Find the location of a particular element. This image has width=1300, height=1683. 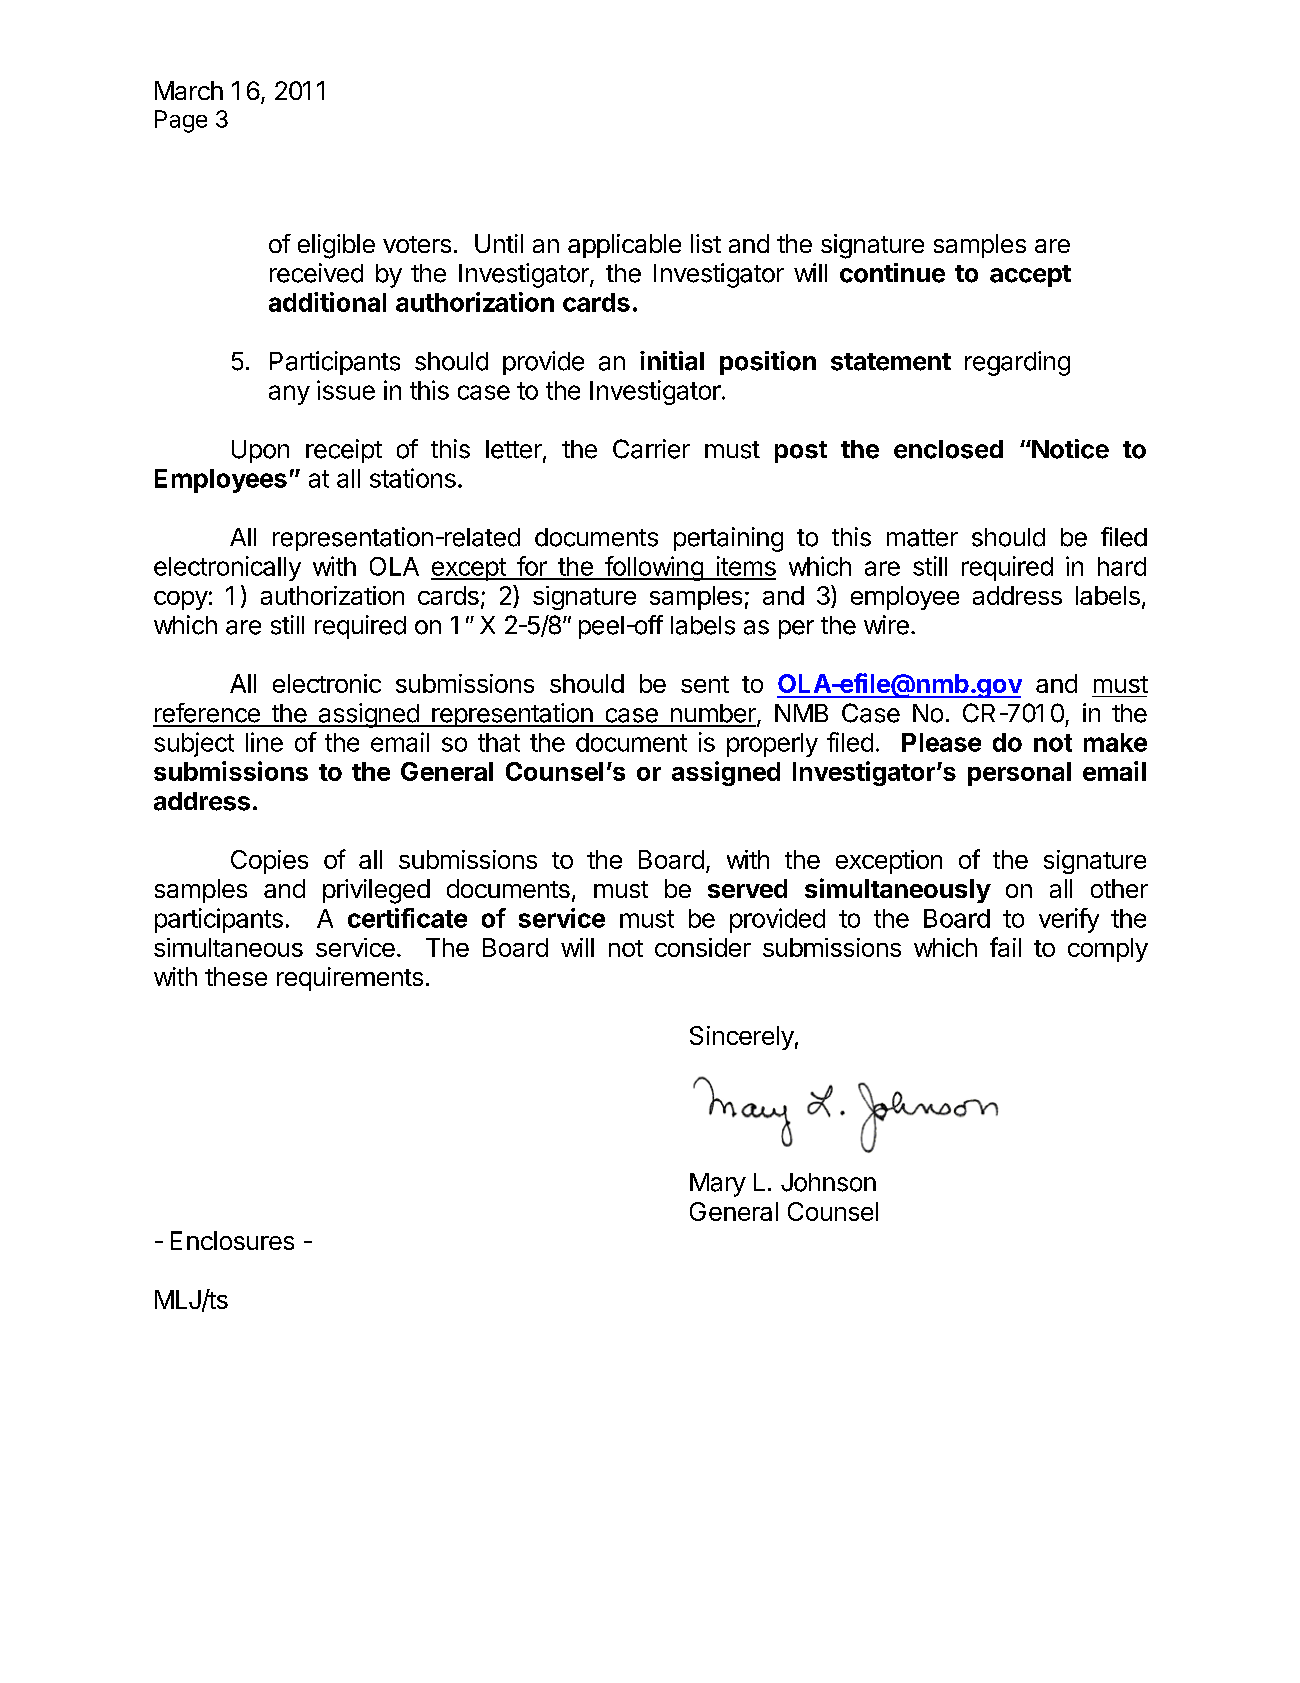

fail is located at coordinates (1005, 947).
